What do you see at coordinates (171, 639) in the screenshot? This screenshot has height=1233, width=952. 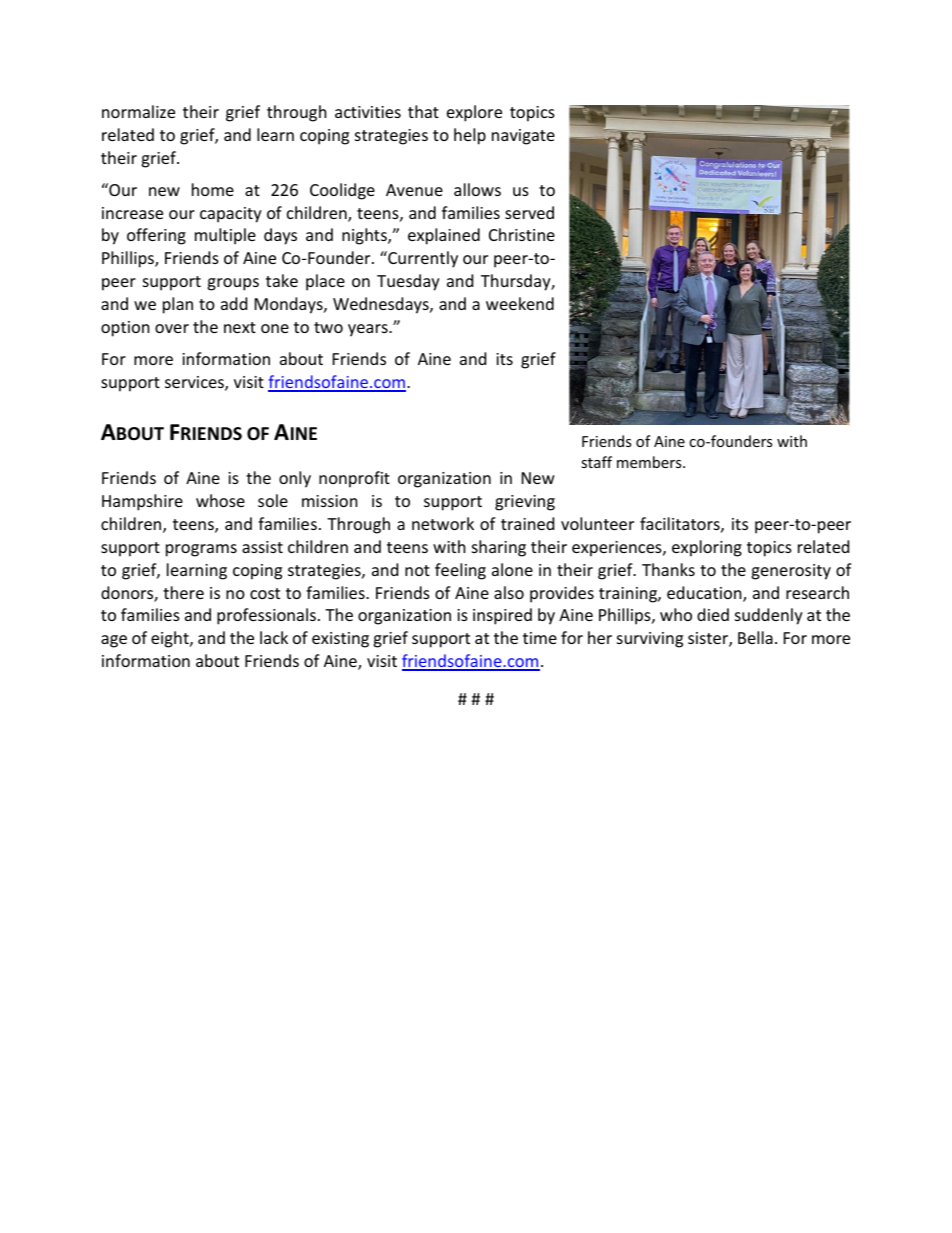 I see `eight` at bounding box center [171, 639].
